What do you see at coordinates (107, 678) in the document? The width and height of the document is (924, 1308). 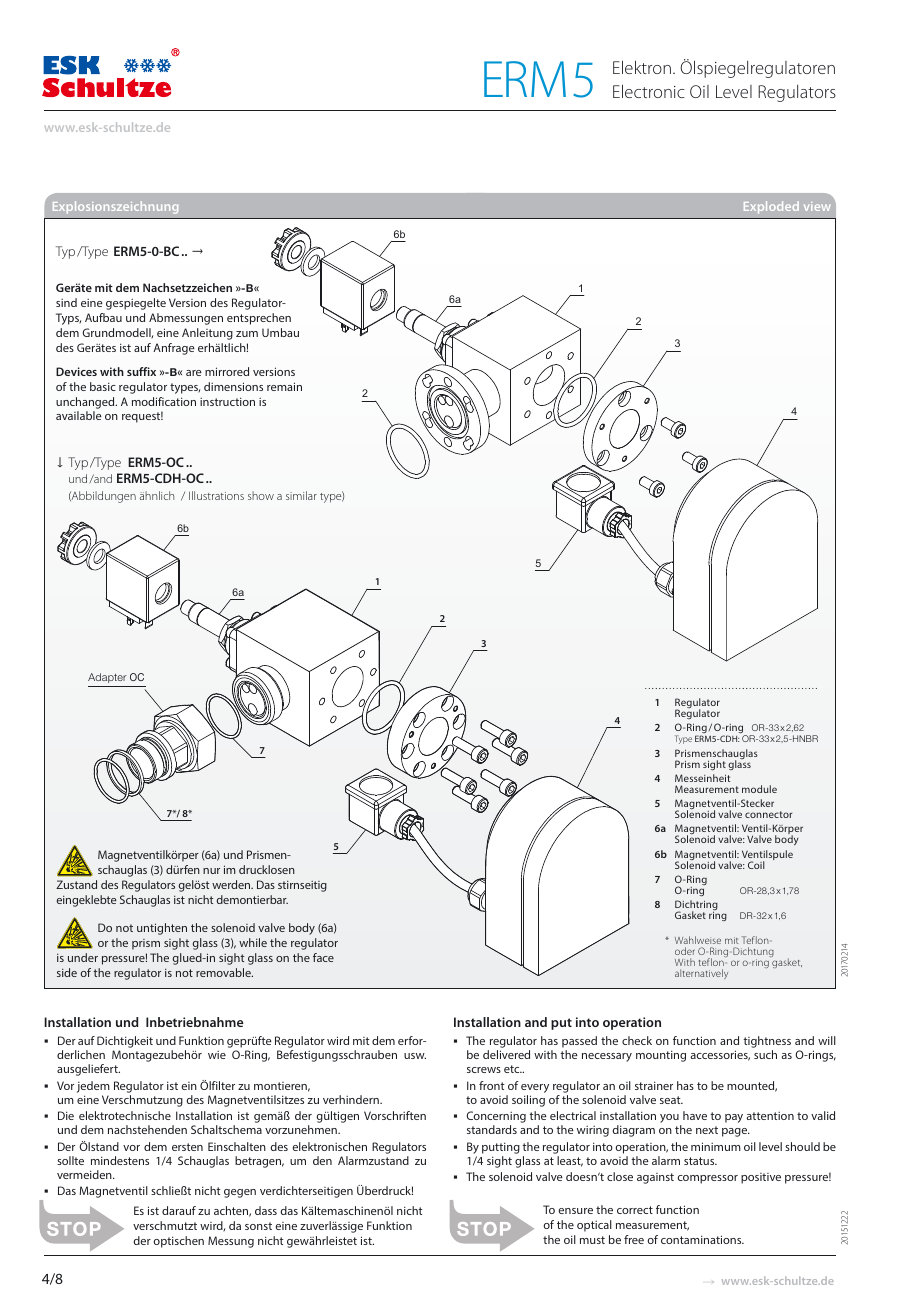 I see `Adapter` at bounding box center [107, 678].
